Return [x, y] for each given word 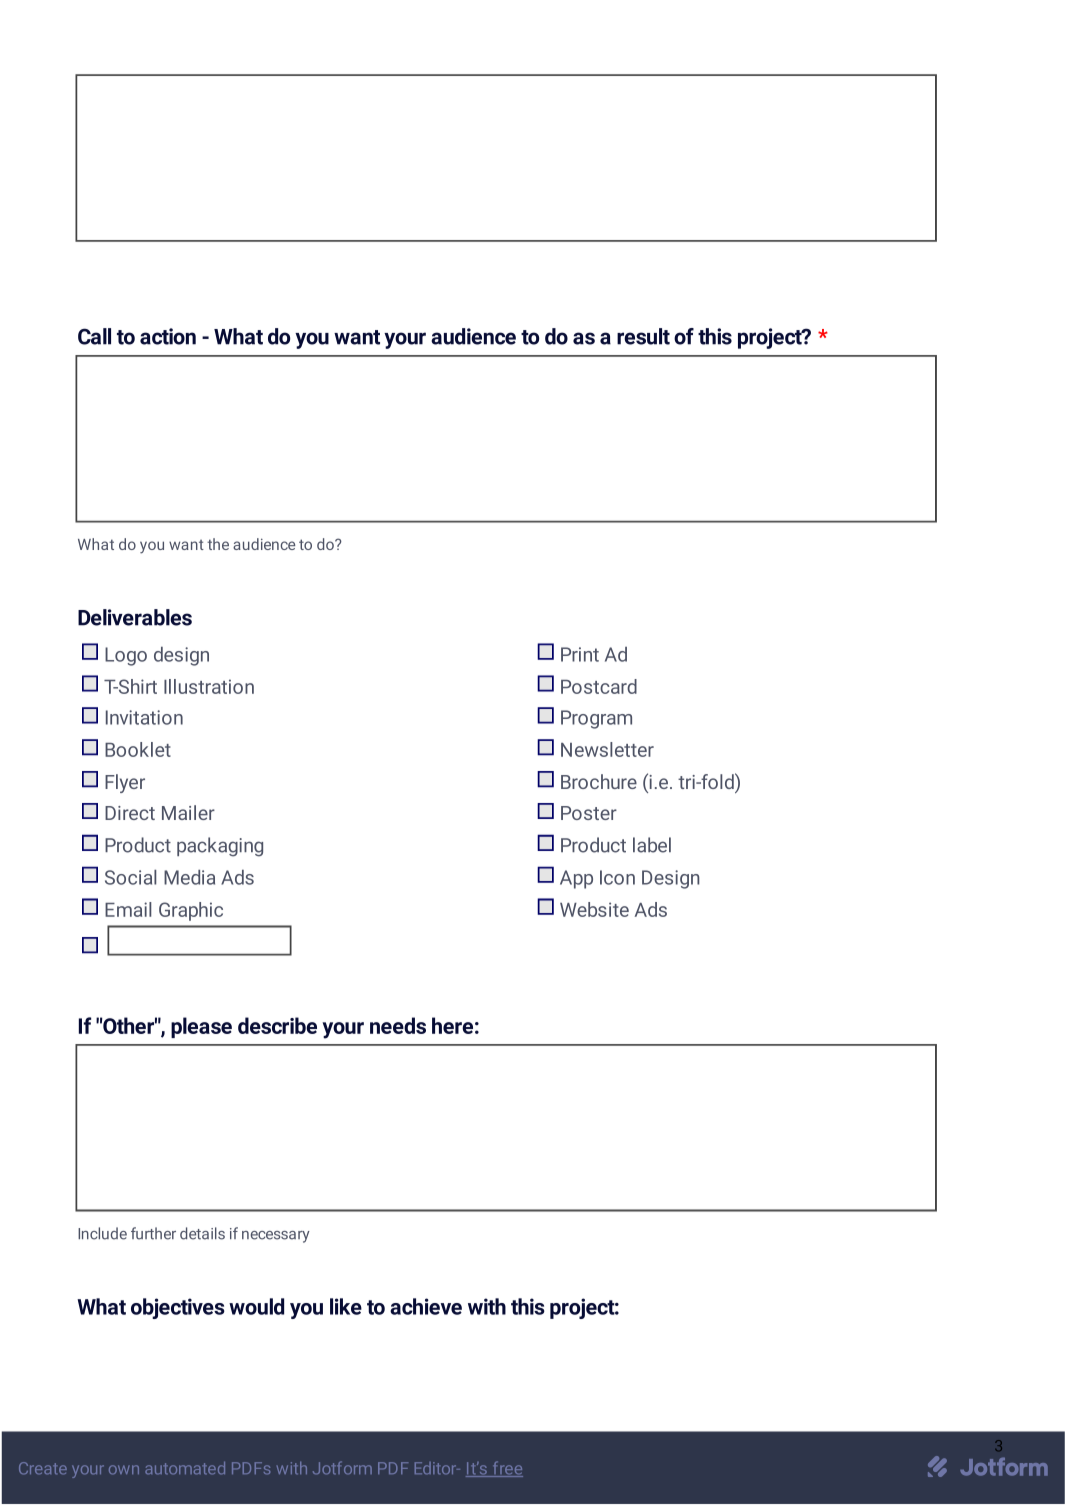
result [643, 336]
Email [128, 909]
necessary [276, 1237]
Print [580, 654]
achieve [426, 1306]
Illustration [209, 686]
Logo [126, 656]
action [168, 336]
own [124, 1470]
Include [102, 1233]
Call [94, 336]
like [346, 1306]
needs [398, 1025]
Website [594, 909]
